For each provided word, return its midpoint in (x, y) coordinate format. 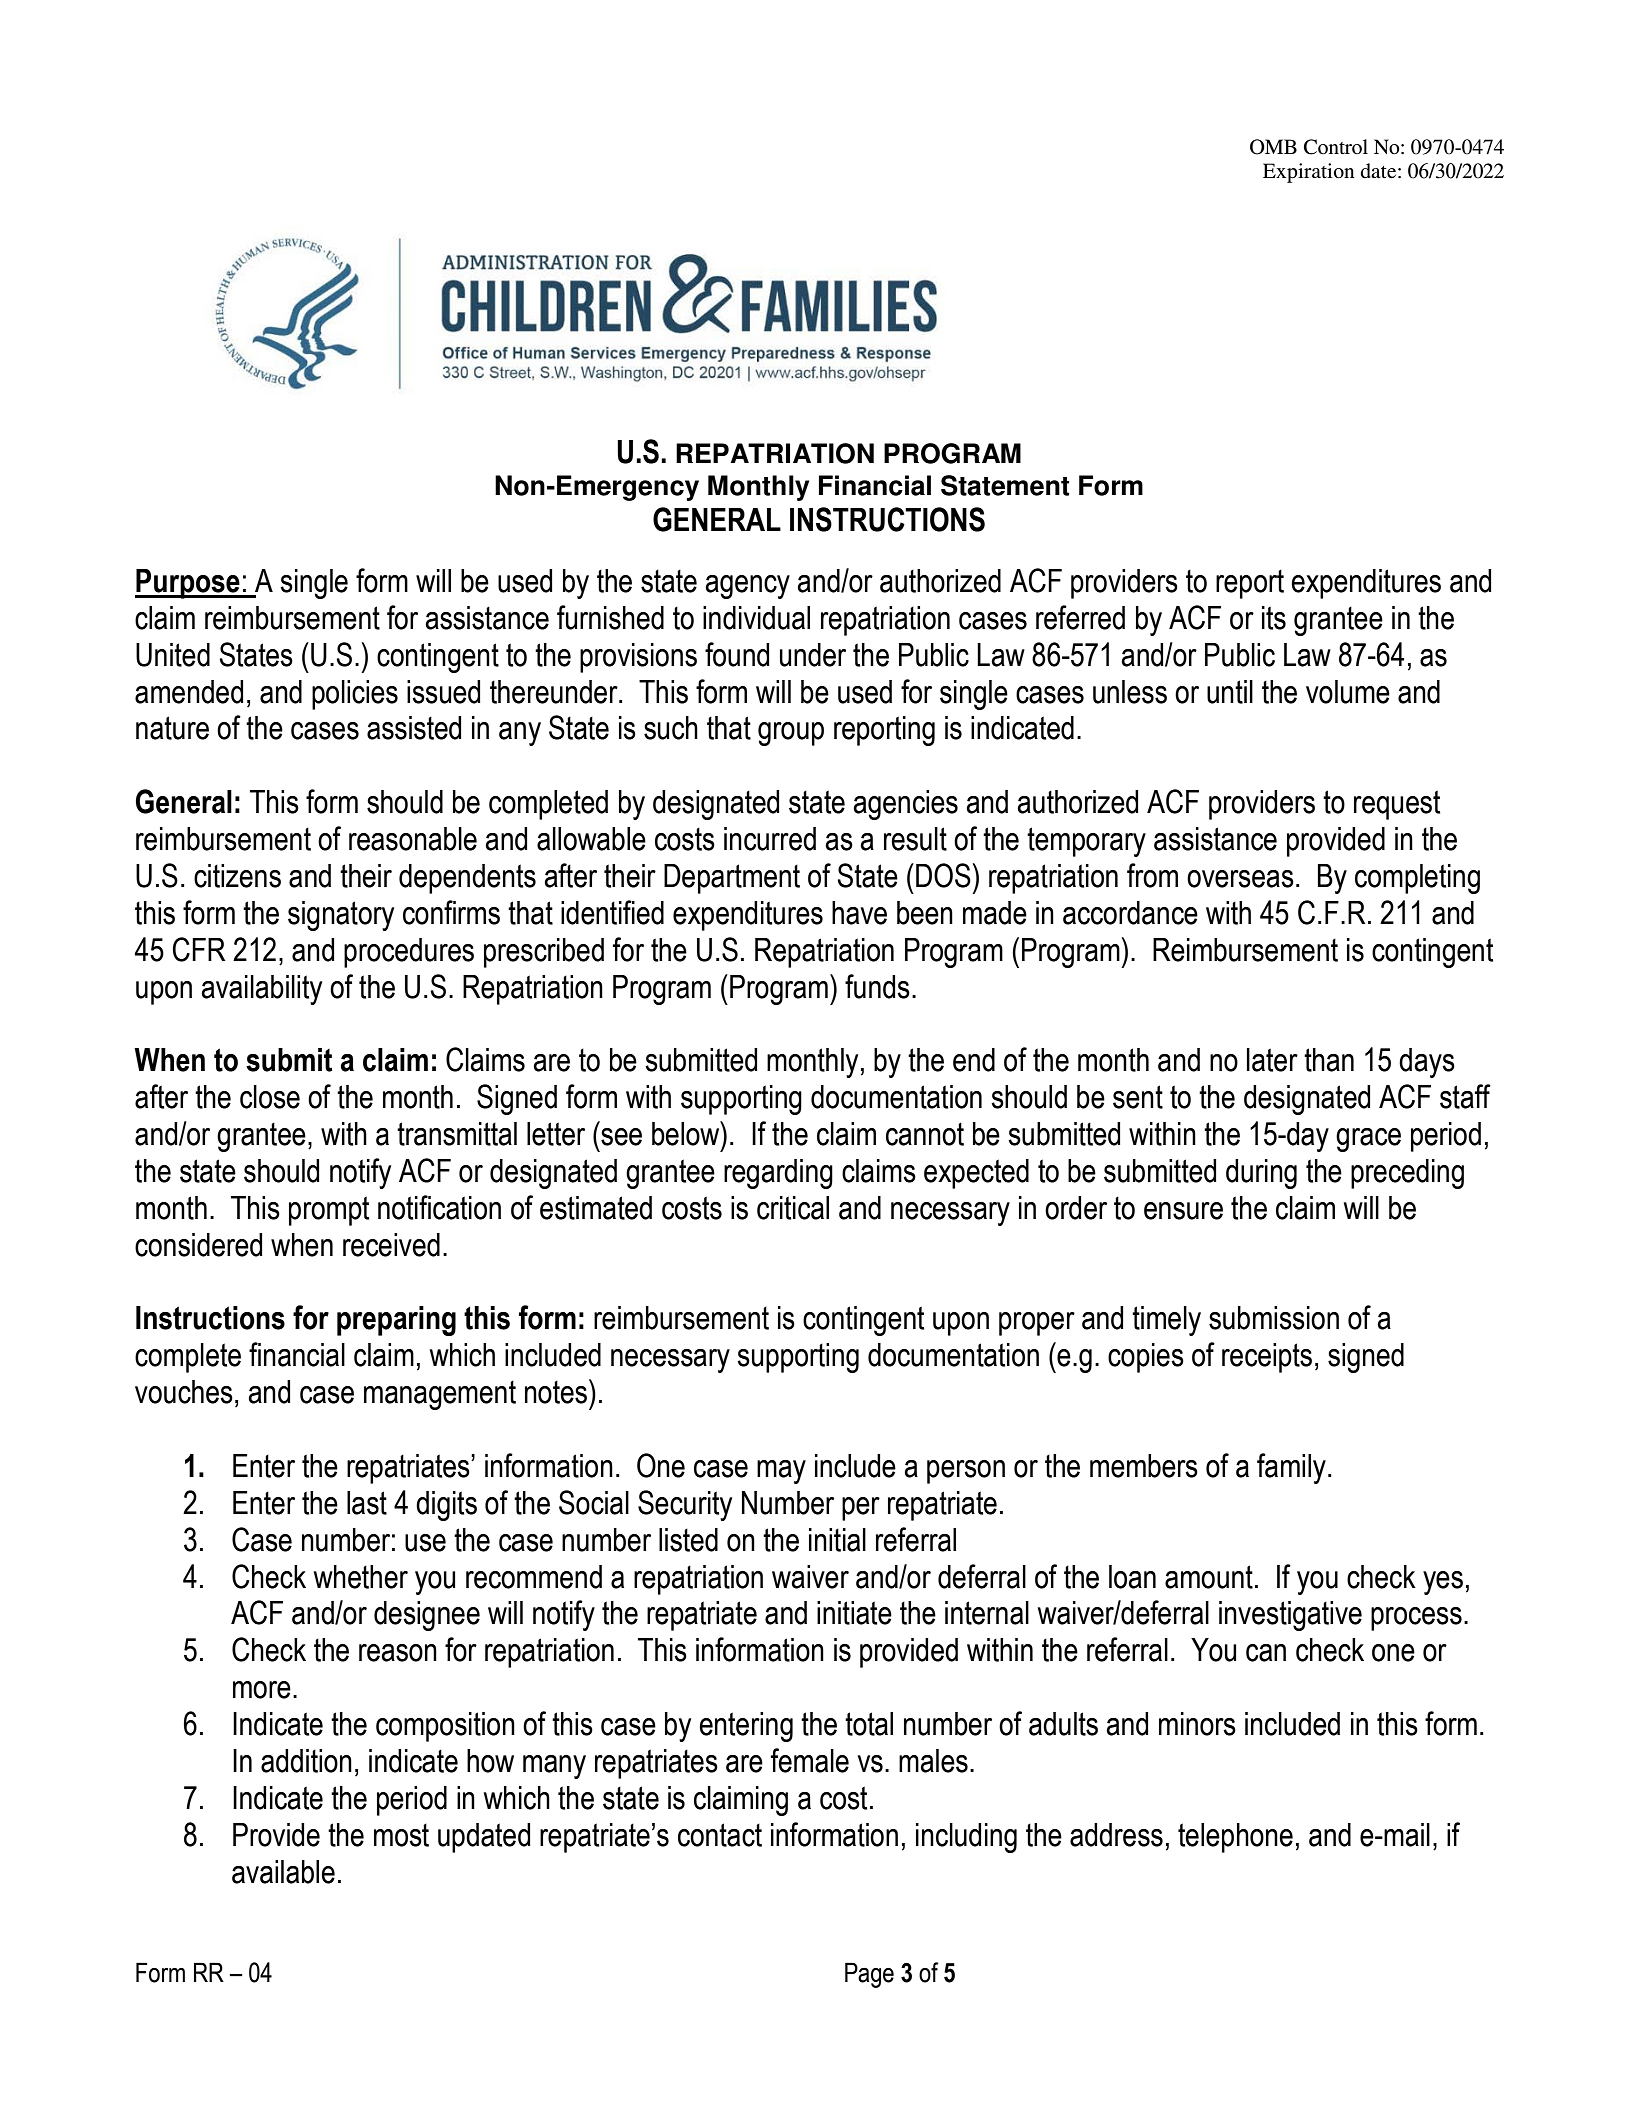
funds (877, 986)
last (367, 1503)
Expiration (1309, 173)
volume (1348, 692)
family (1291, 1468)
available (283, 1872)
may (781, 1472)
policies (355, 695)
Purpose (188, 584)
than (1329, 1060)
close (270, 1097)
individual (756, 618)
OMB (1273, 147)
